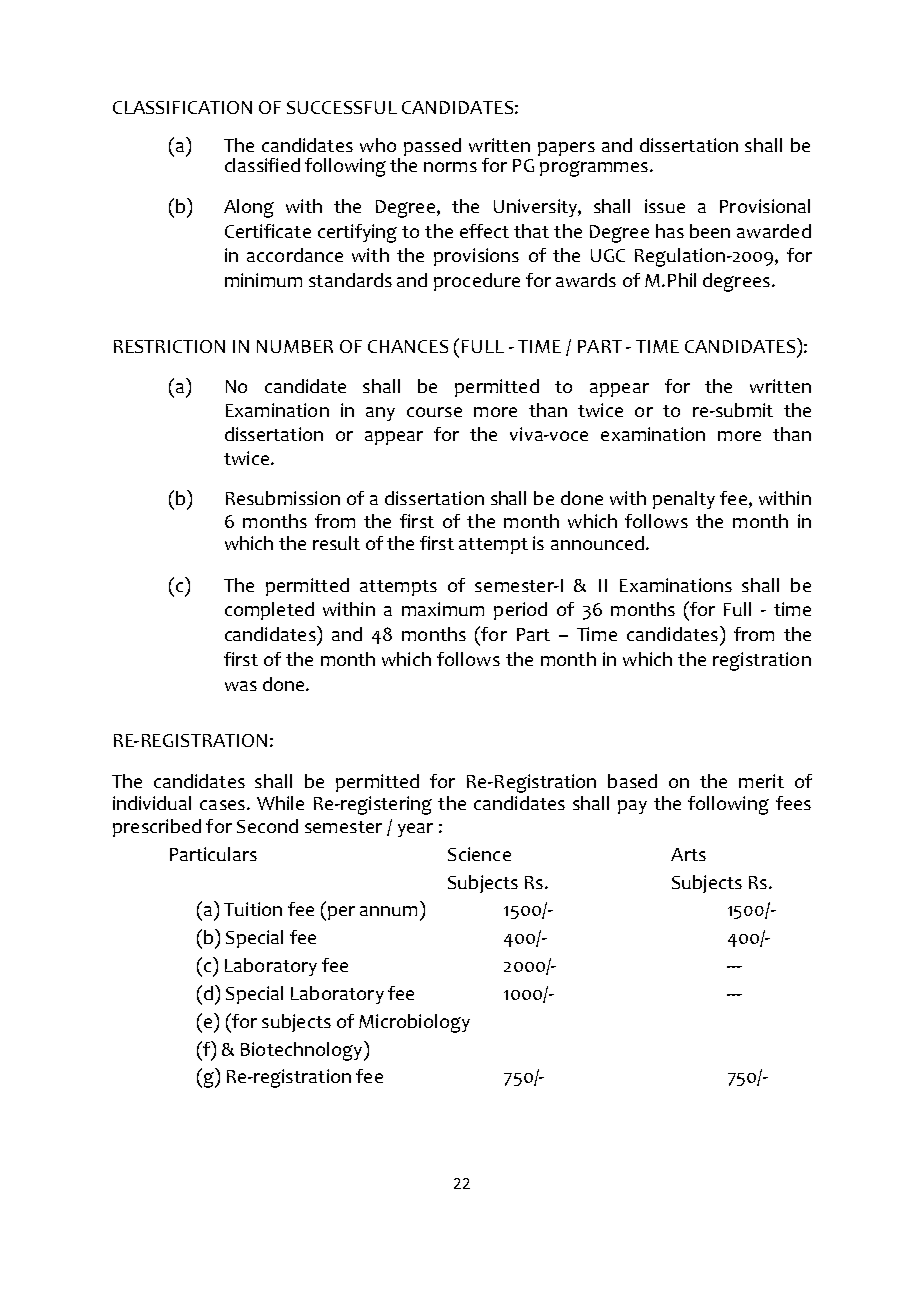  What do you see at coordinates (303, 1051) in the screenshot?
I see `Biotechnology` at bounding box center [303, 1051].
